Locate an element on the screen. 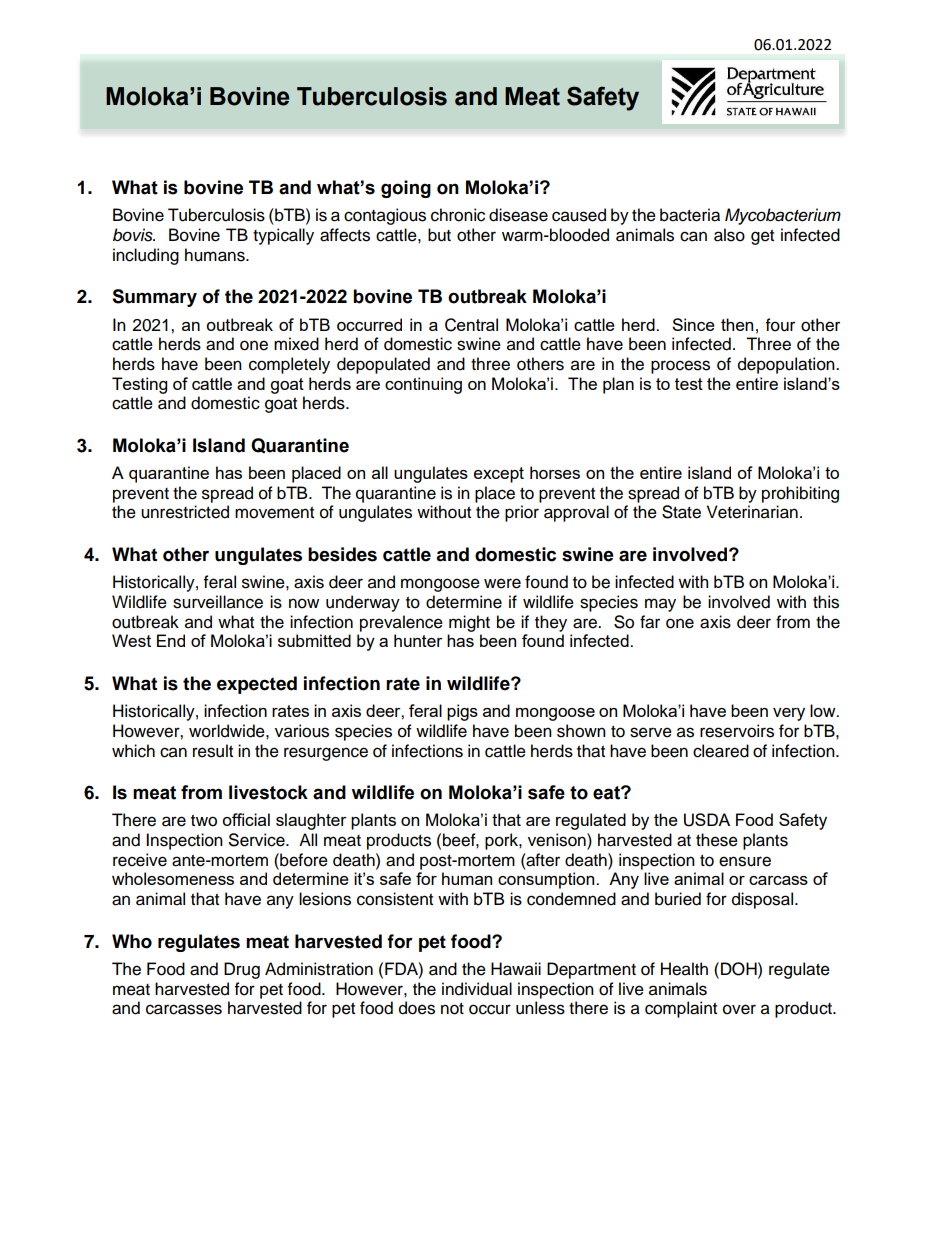 Image resolution: width=952 pixels, height=1233 pixels. Drug is located at coordinates (242, 970).
